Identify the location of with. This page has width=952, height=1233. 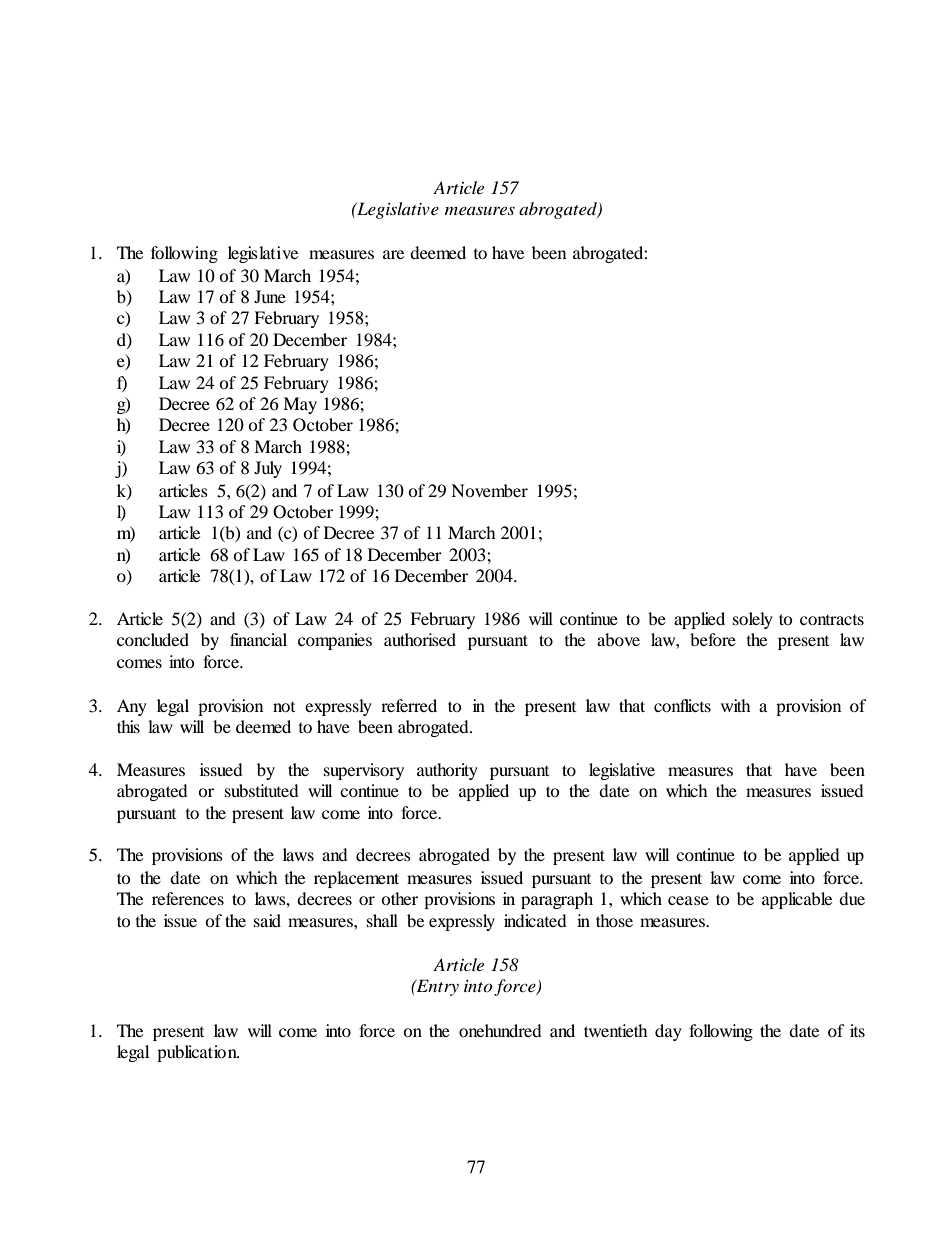
(736, 705).
